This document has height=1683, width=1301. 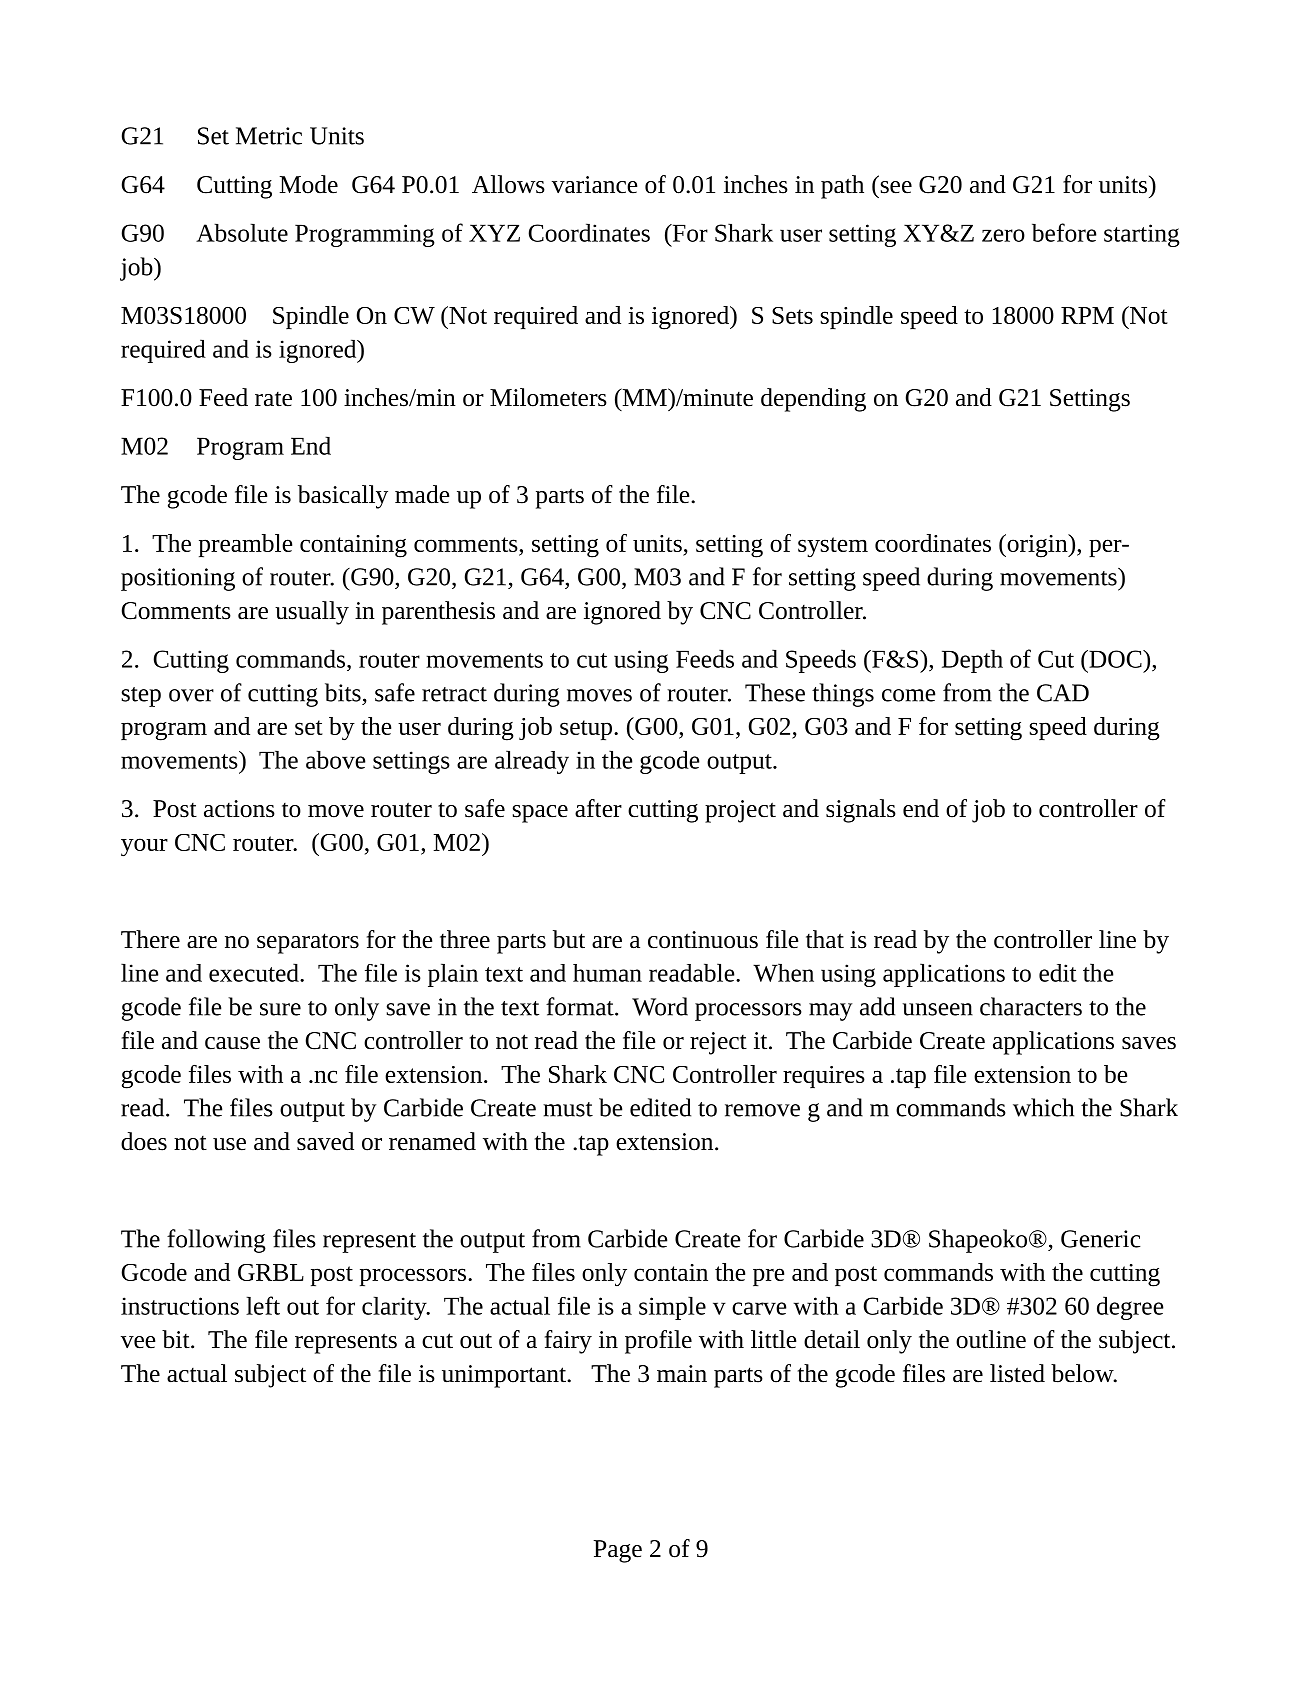 What do you see at coordinates (972, 661) in the document?
I see `Depth` at bounding box center [972, 661].
